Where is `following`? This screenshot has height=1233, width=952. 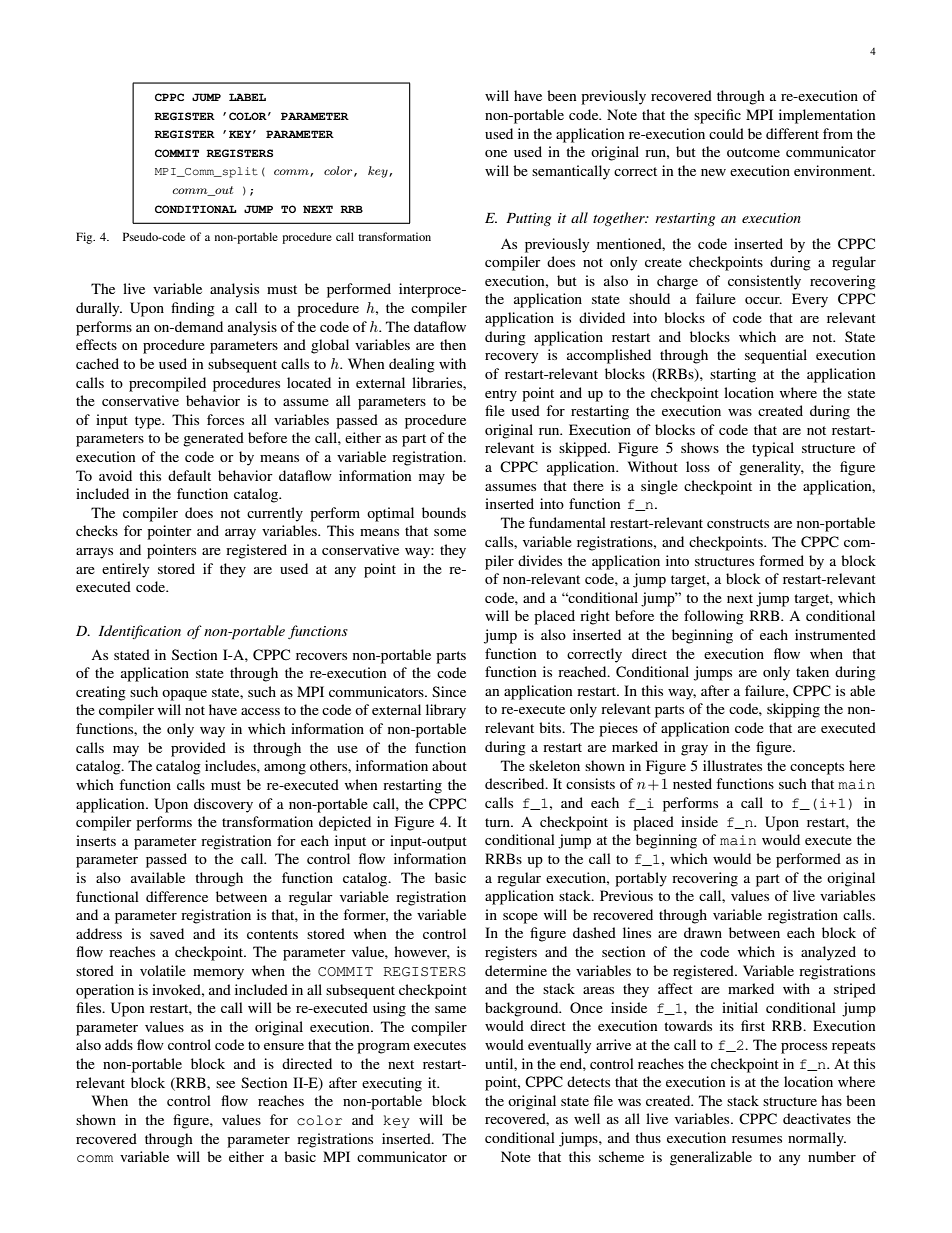 following is located at coordinates (714, 617).
